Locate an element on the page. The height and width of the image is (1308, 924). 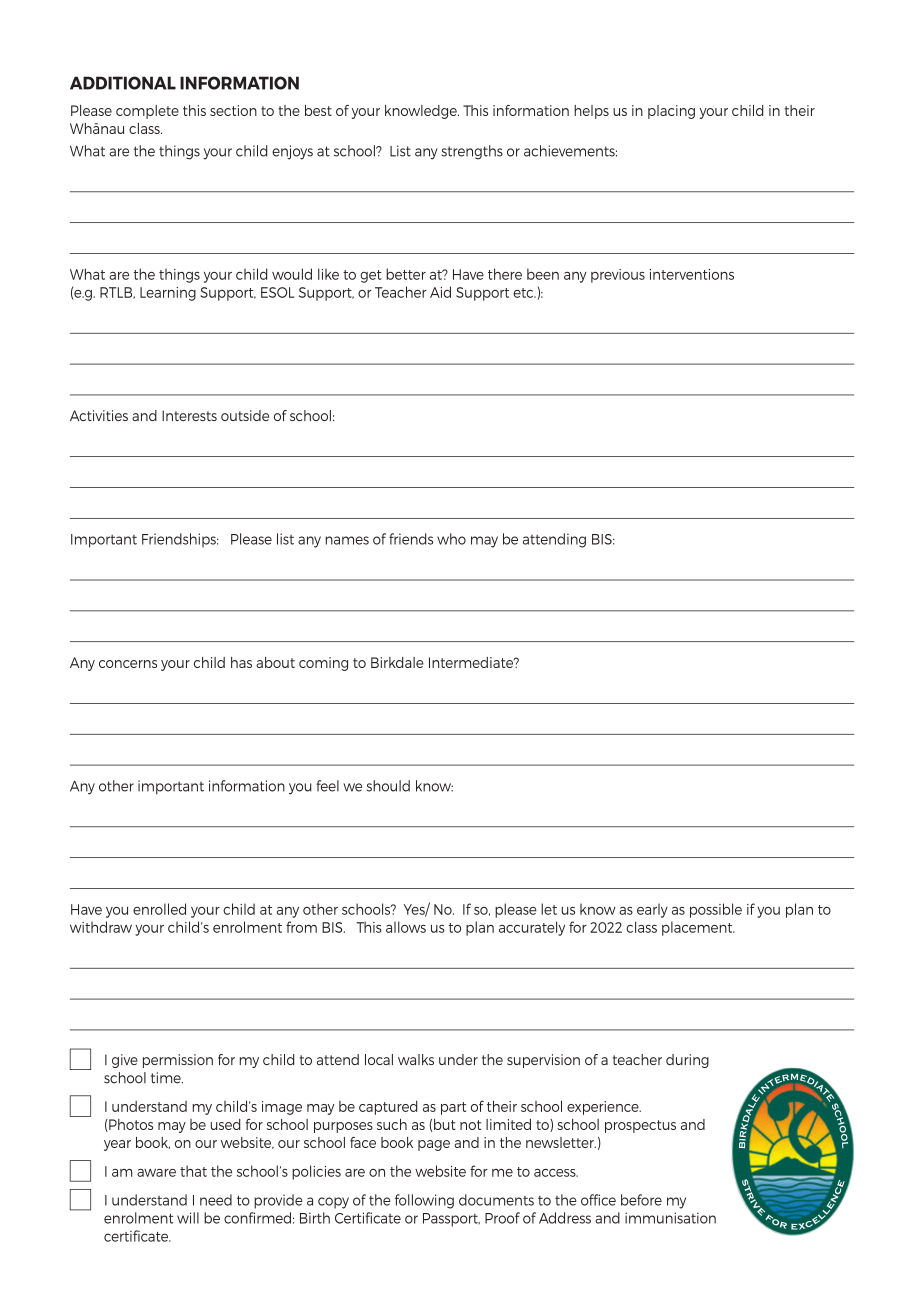
previous is located at coordinates (618, 276).
